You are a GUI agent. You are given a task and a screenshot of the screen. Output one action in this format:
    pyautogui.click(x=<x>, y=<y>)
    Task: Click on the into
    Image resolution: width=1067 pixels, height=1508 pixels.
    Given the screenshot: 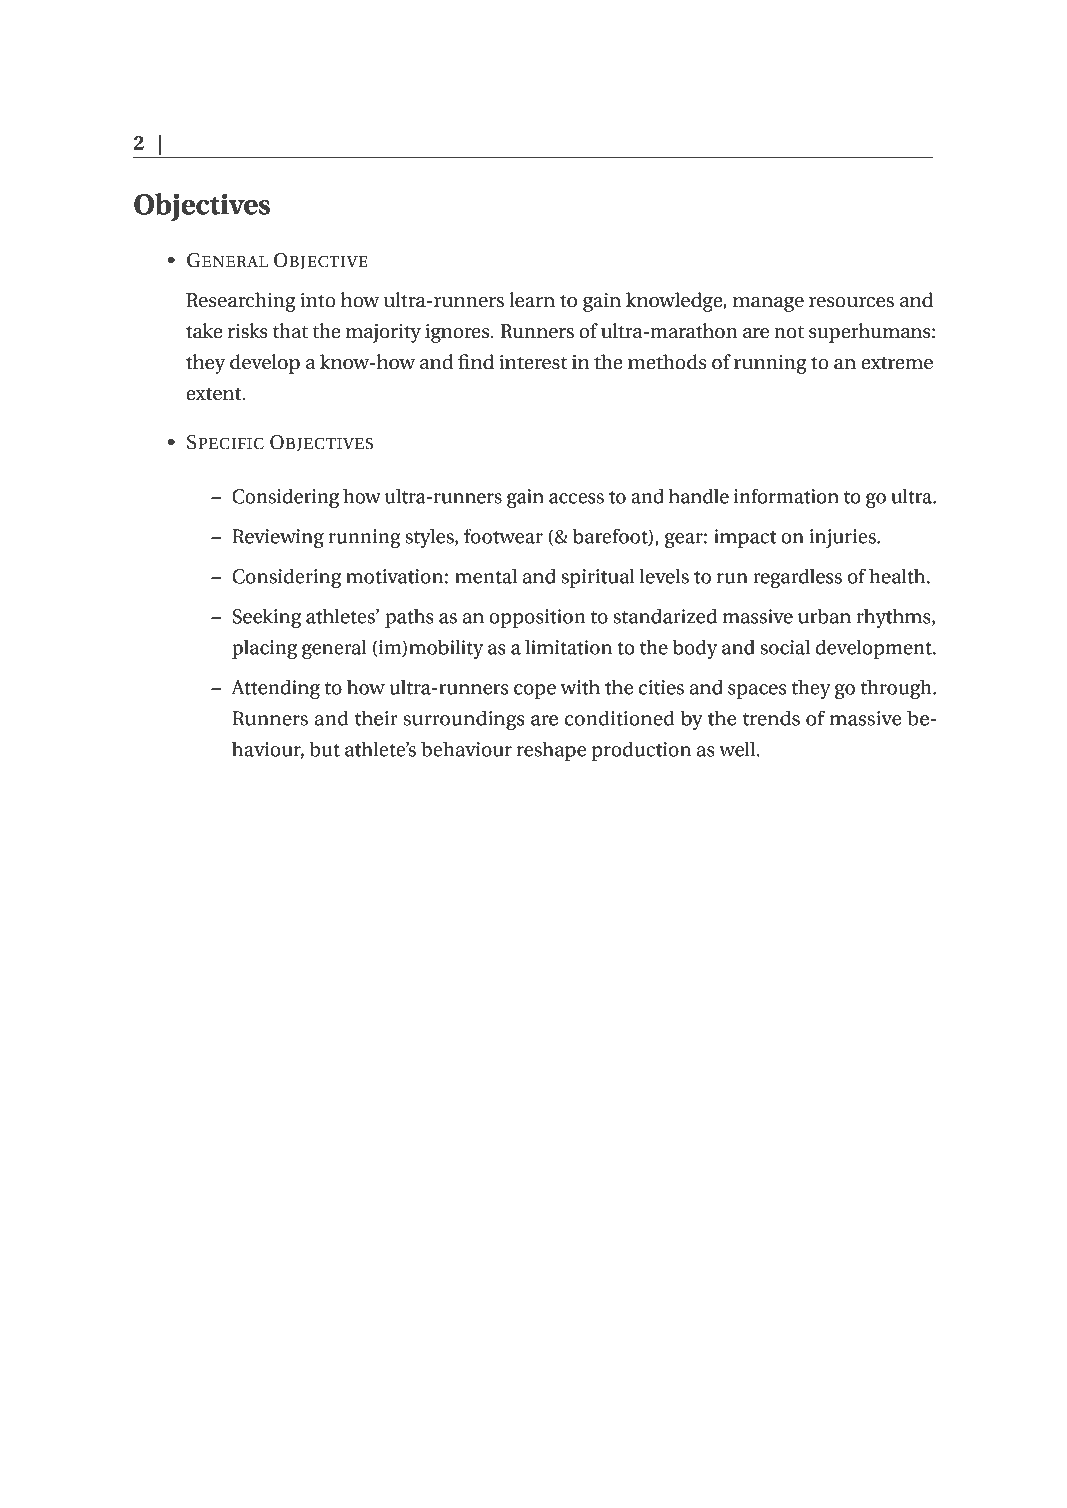 What is the action you would take?
    pyautogui.click(x=318, y=300)
